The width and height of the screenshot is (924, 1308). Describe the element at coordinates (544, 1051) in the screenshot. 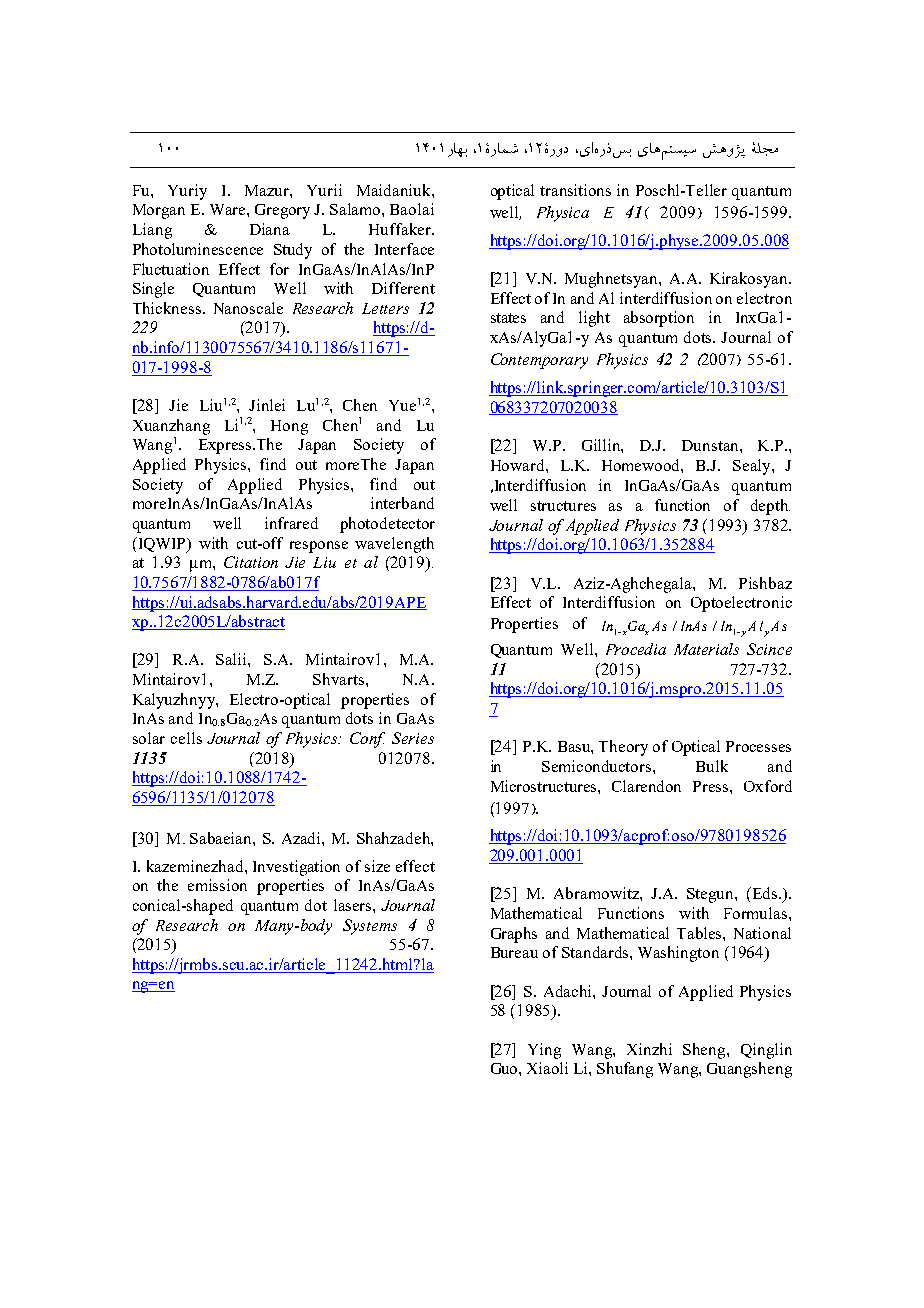

I see `Ying` at that location.
